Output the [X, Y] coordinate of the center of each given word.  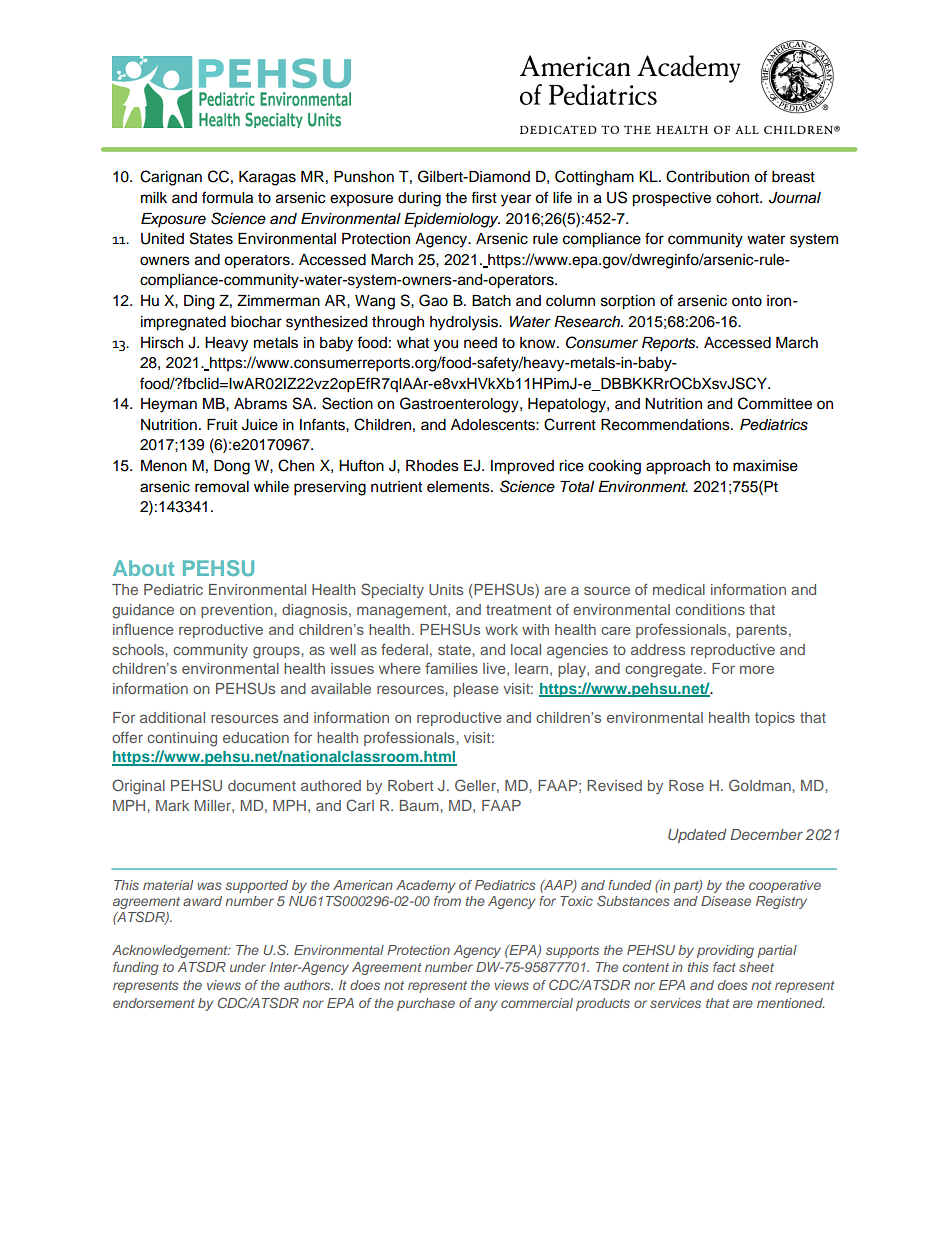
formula [227, 197]
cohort [738, 198]
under [248, 967]
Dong [232, 467]
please [476, 690]
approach [678, 467]
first [484, 197]
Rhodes [432, 466]
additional [172, 717]
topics [775, 719]
